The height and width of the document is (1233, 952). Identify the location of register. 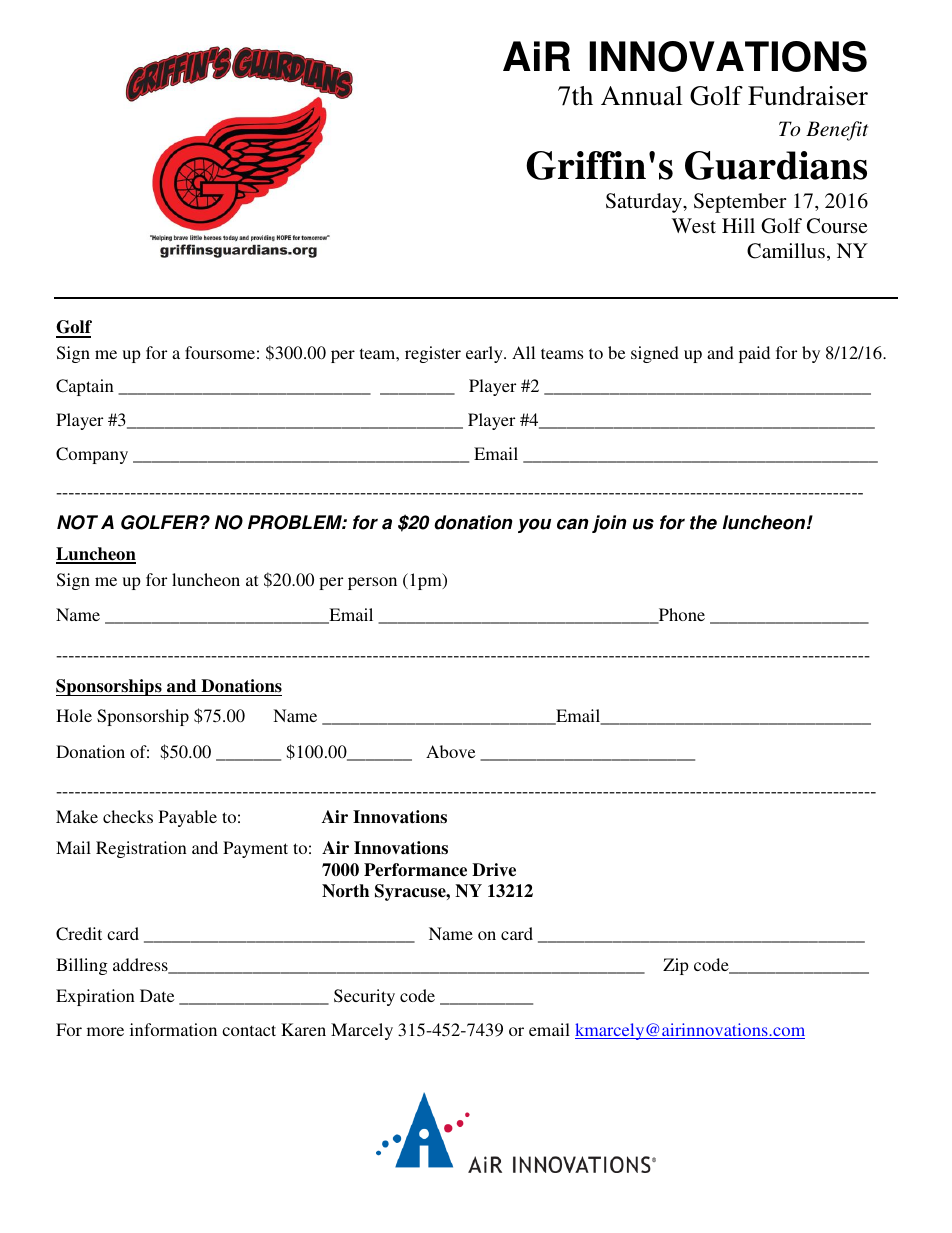
(433, 354).
